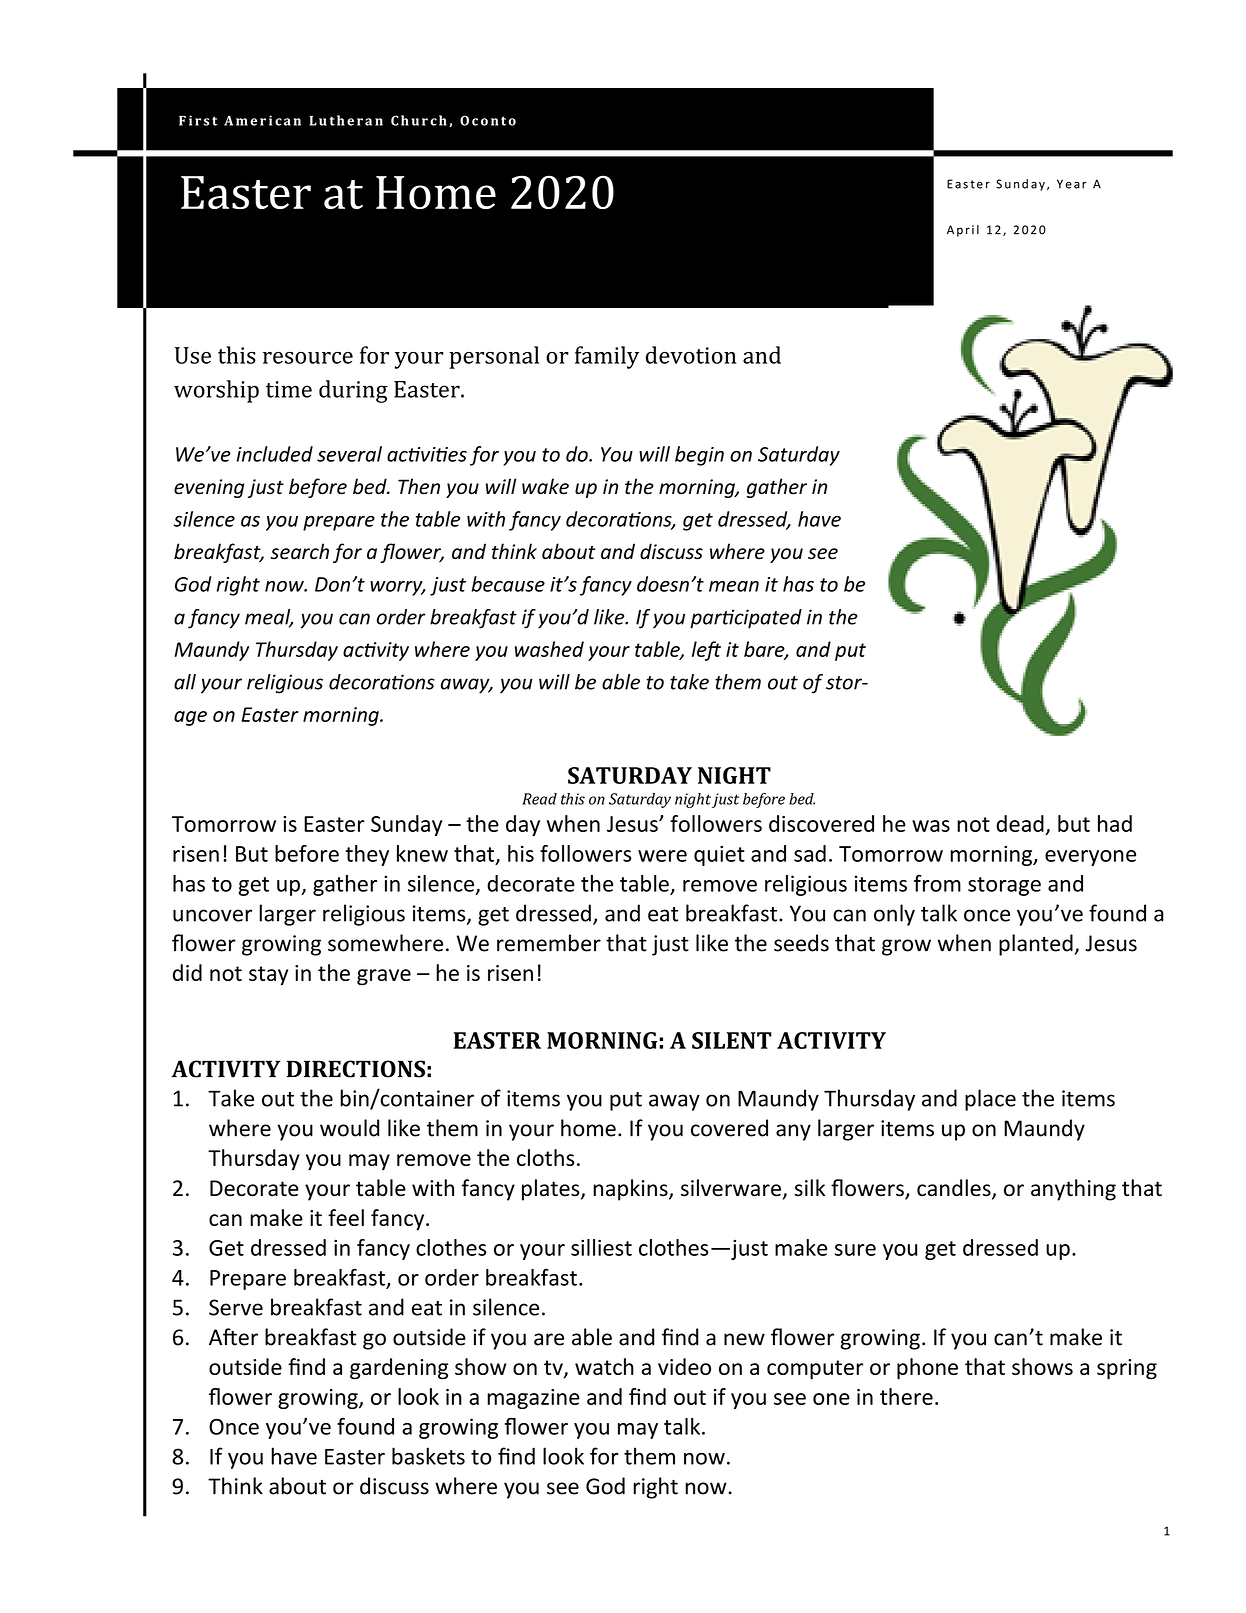 The image size is (1246, 1613). Describe the element at coordinates (699, 456) in the page. I see `begin` at that location.
